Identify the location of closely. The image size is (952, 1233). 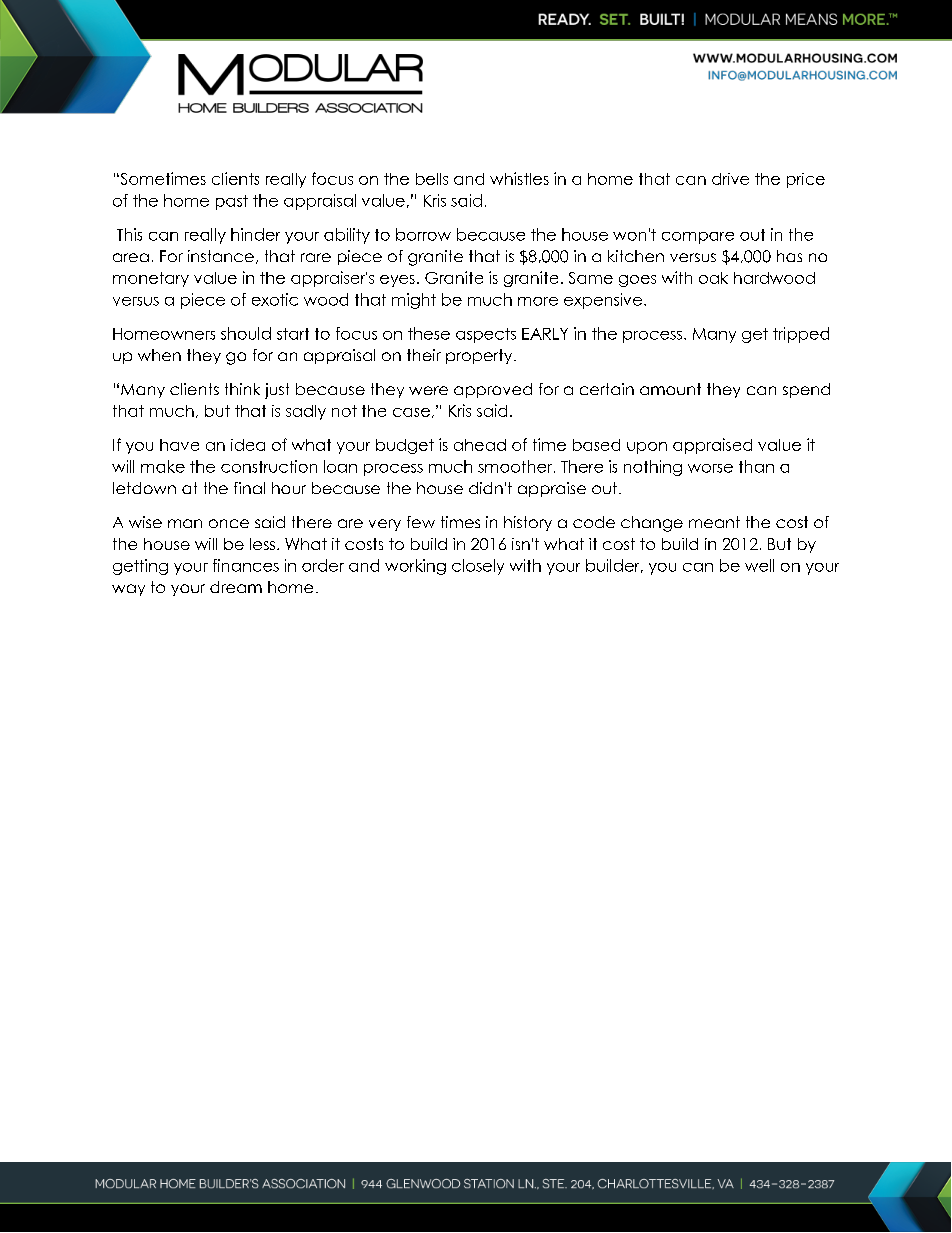
(478, 567).
